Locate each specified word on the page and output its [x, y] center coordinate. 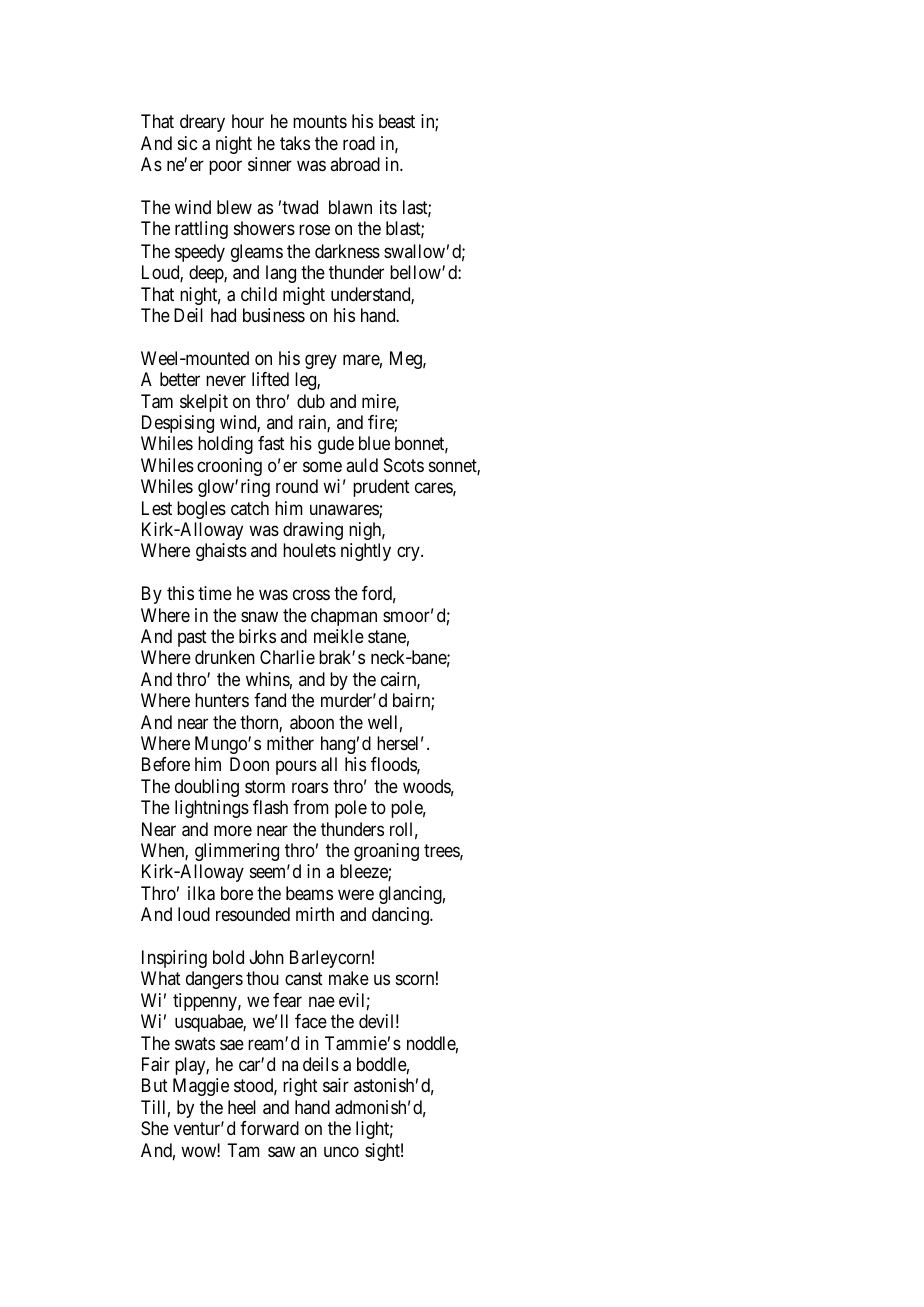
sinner [270, 164]
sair [336, 1085]
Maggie [201, 1087]
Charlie [287, 657]
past [192, 638]
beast [397, 121]
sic [187, 143]
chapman [344, 617]
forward [269, 1128]
